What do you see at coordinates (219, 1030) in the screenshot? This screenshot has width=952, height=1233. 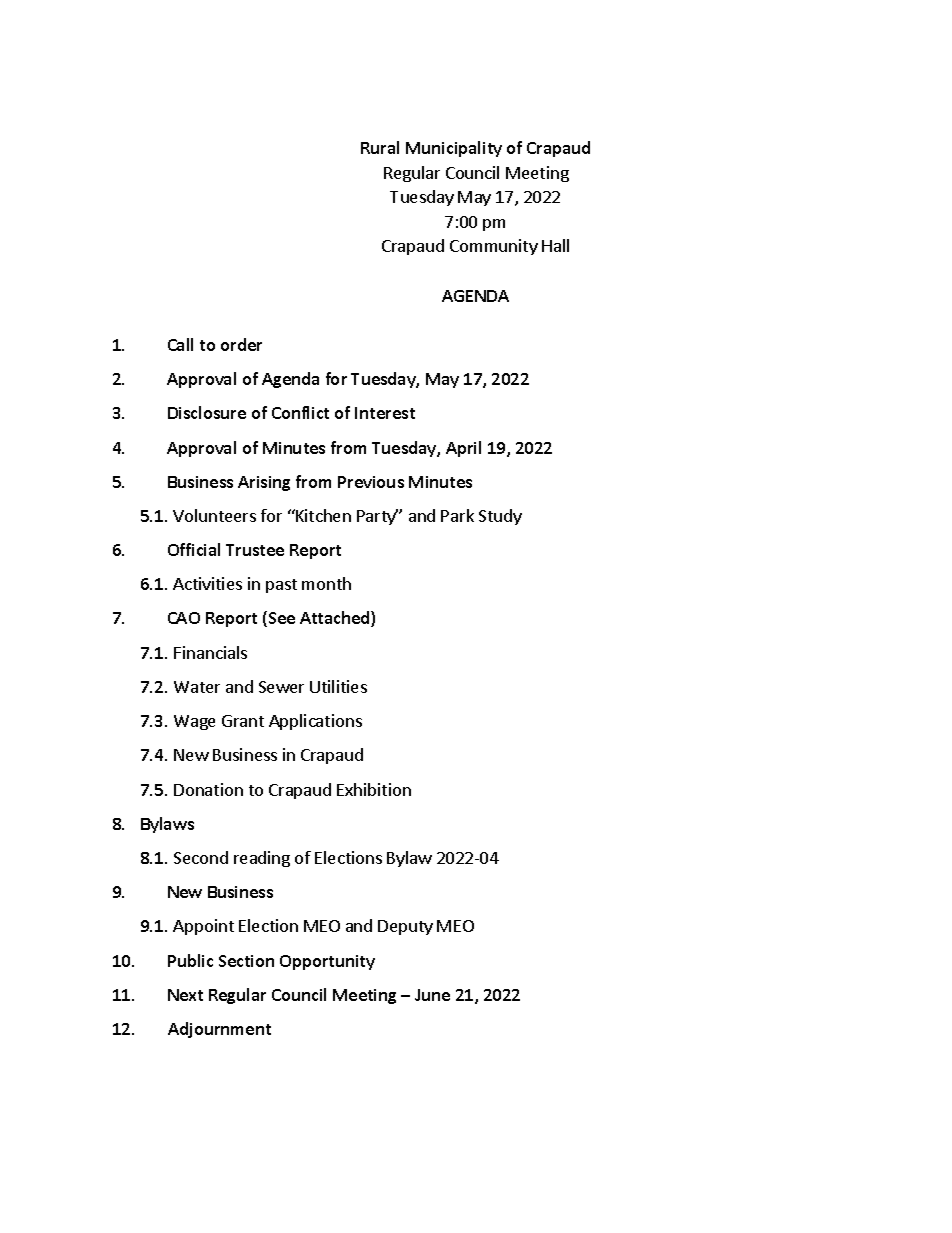 I see `Adjournment` at bounding box center [219, 1030].
